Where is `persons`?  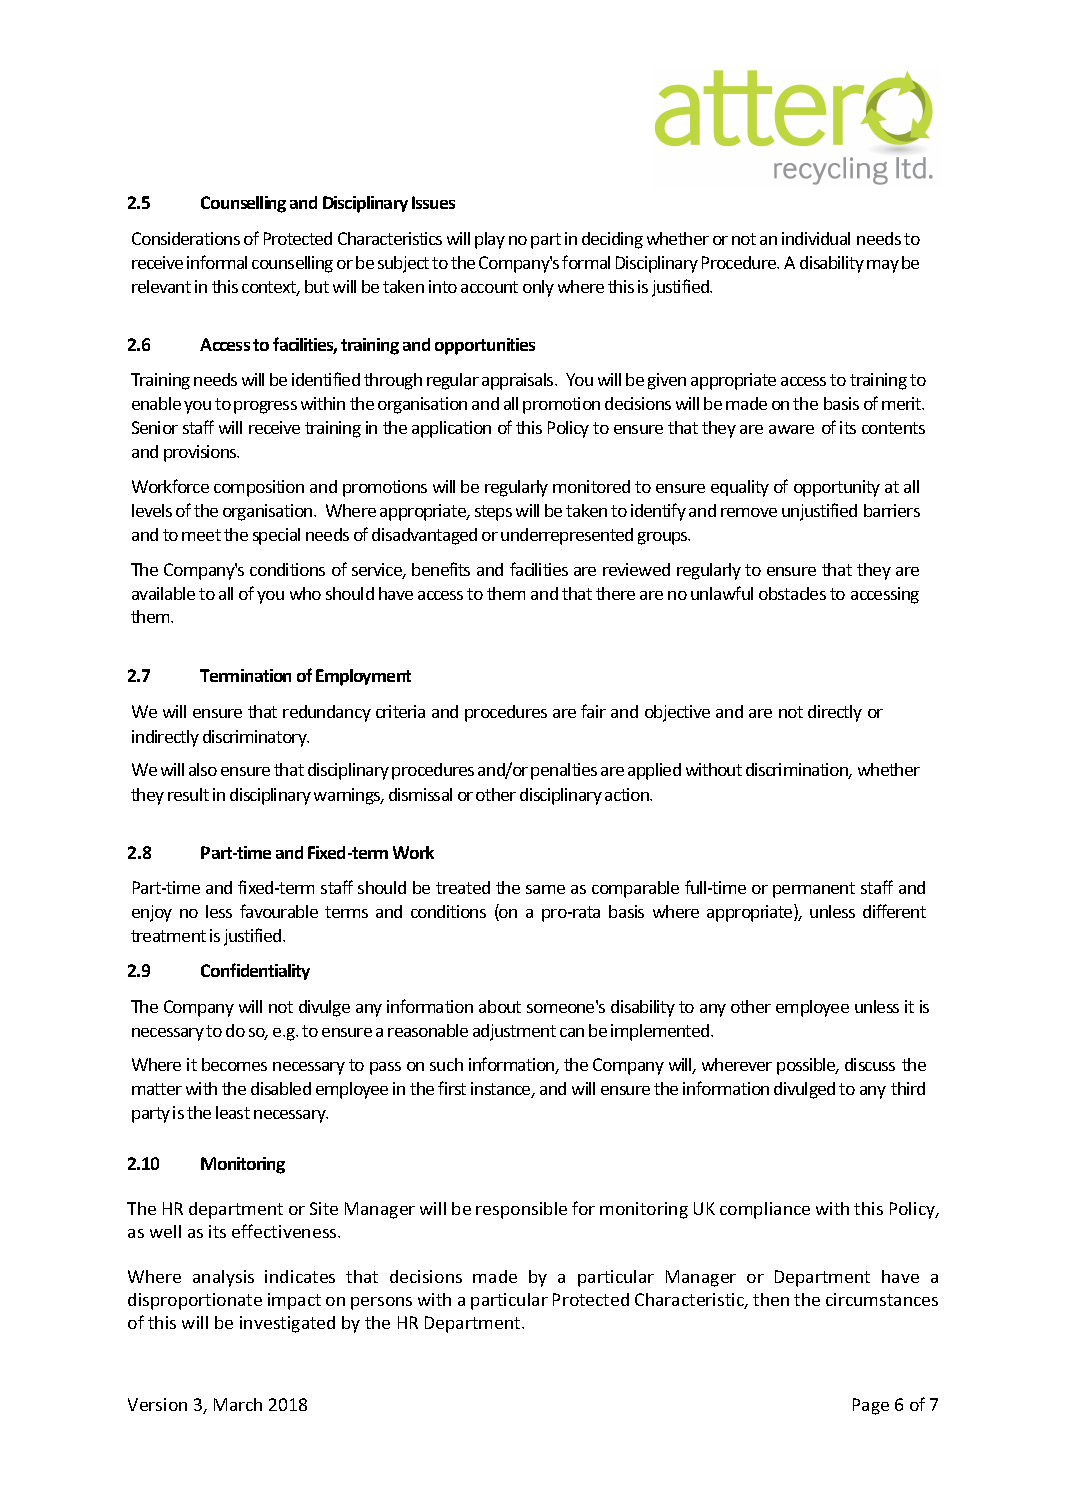
persons is located at coordinates (381, 1303).
